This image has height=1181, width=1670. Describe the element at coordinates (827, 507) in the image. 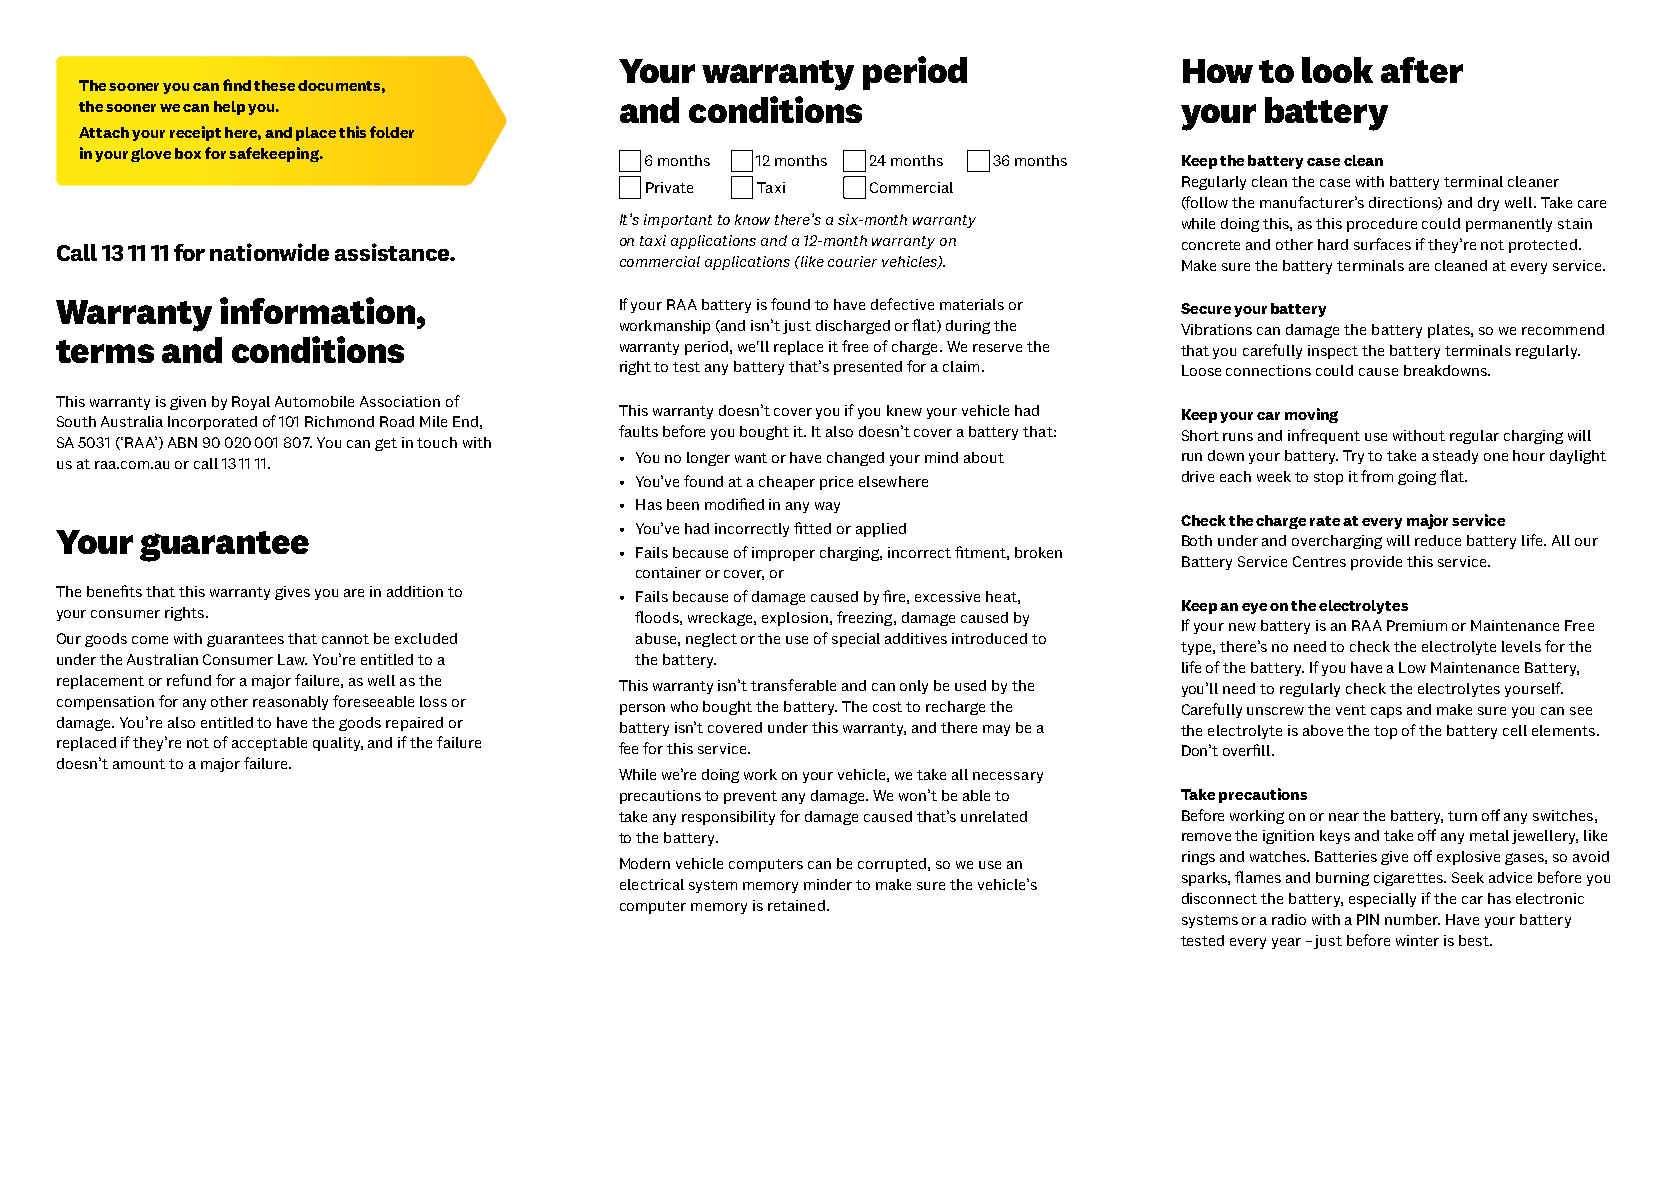

I see `way` at that location.
